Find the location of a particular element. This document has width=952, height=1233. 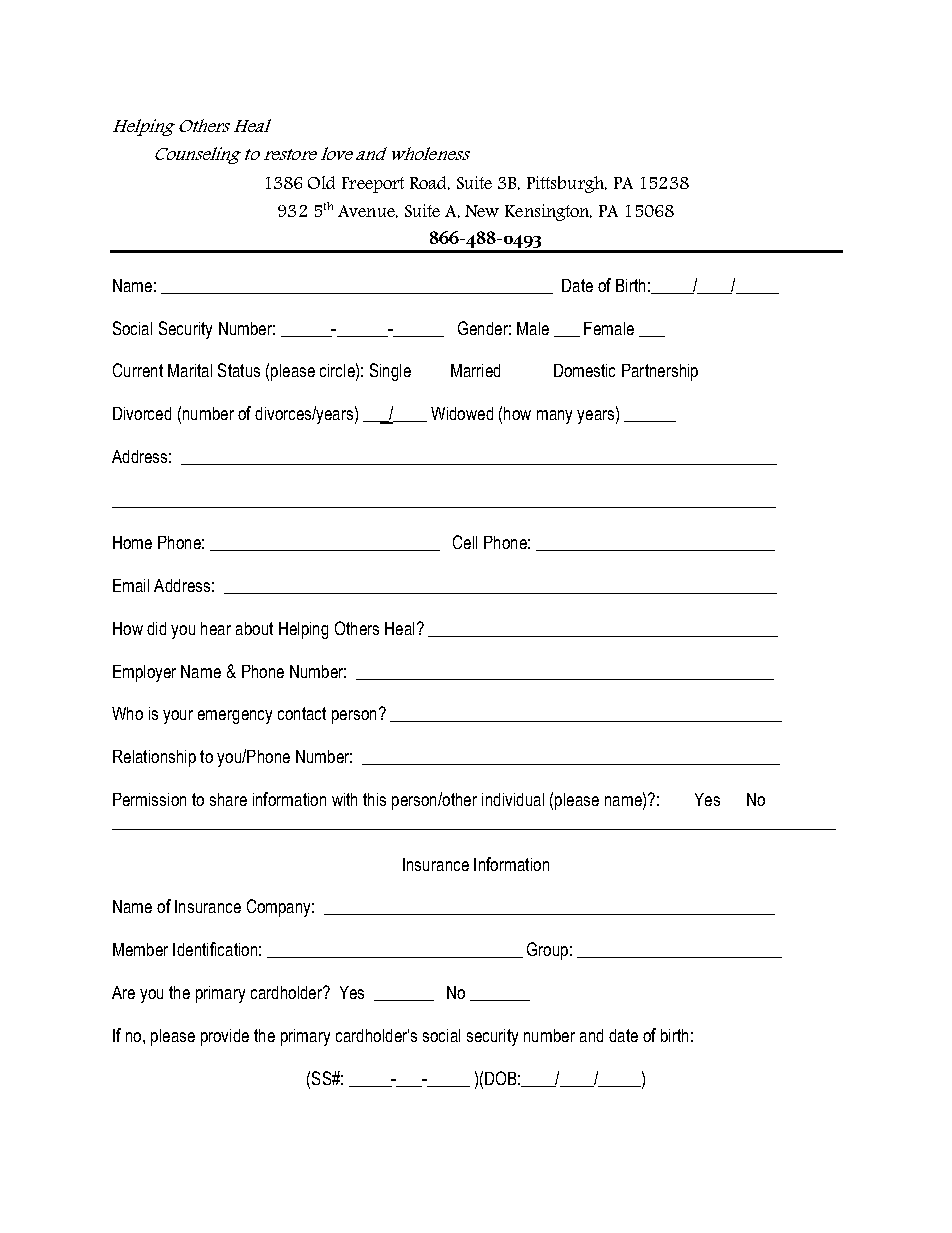

provide is located at coordinates (225, 1037).
